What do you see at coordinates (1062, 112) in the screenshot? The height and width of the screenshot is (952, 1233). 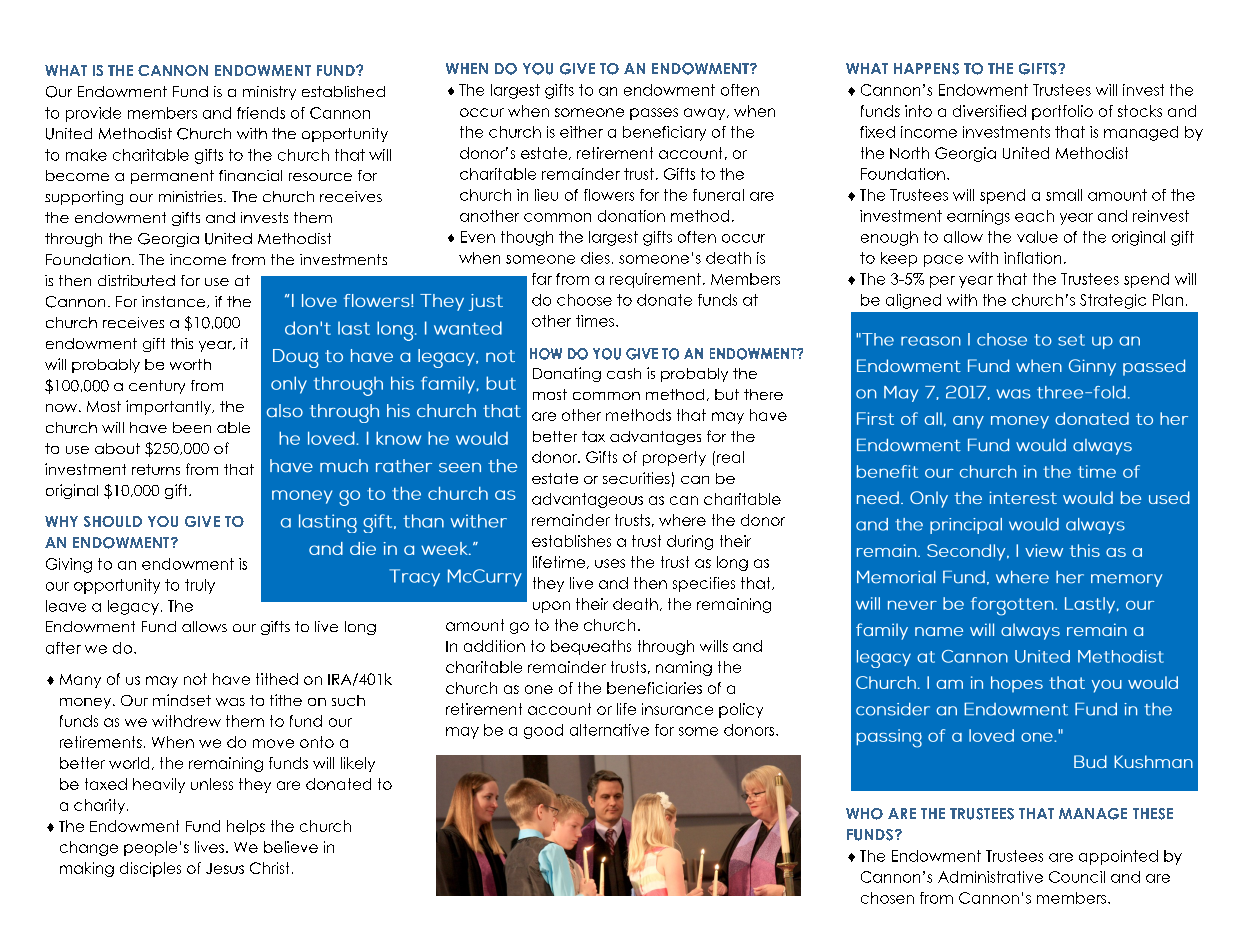 I see `portfolio` at bounding box center [1062, 112].
